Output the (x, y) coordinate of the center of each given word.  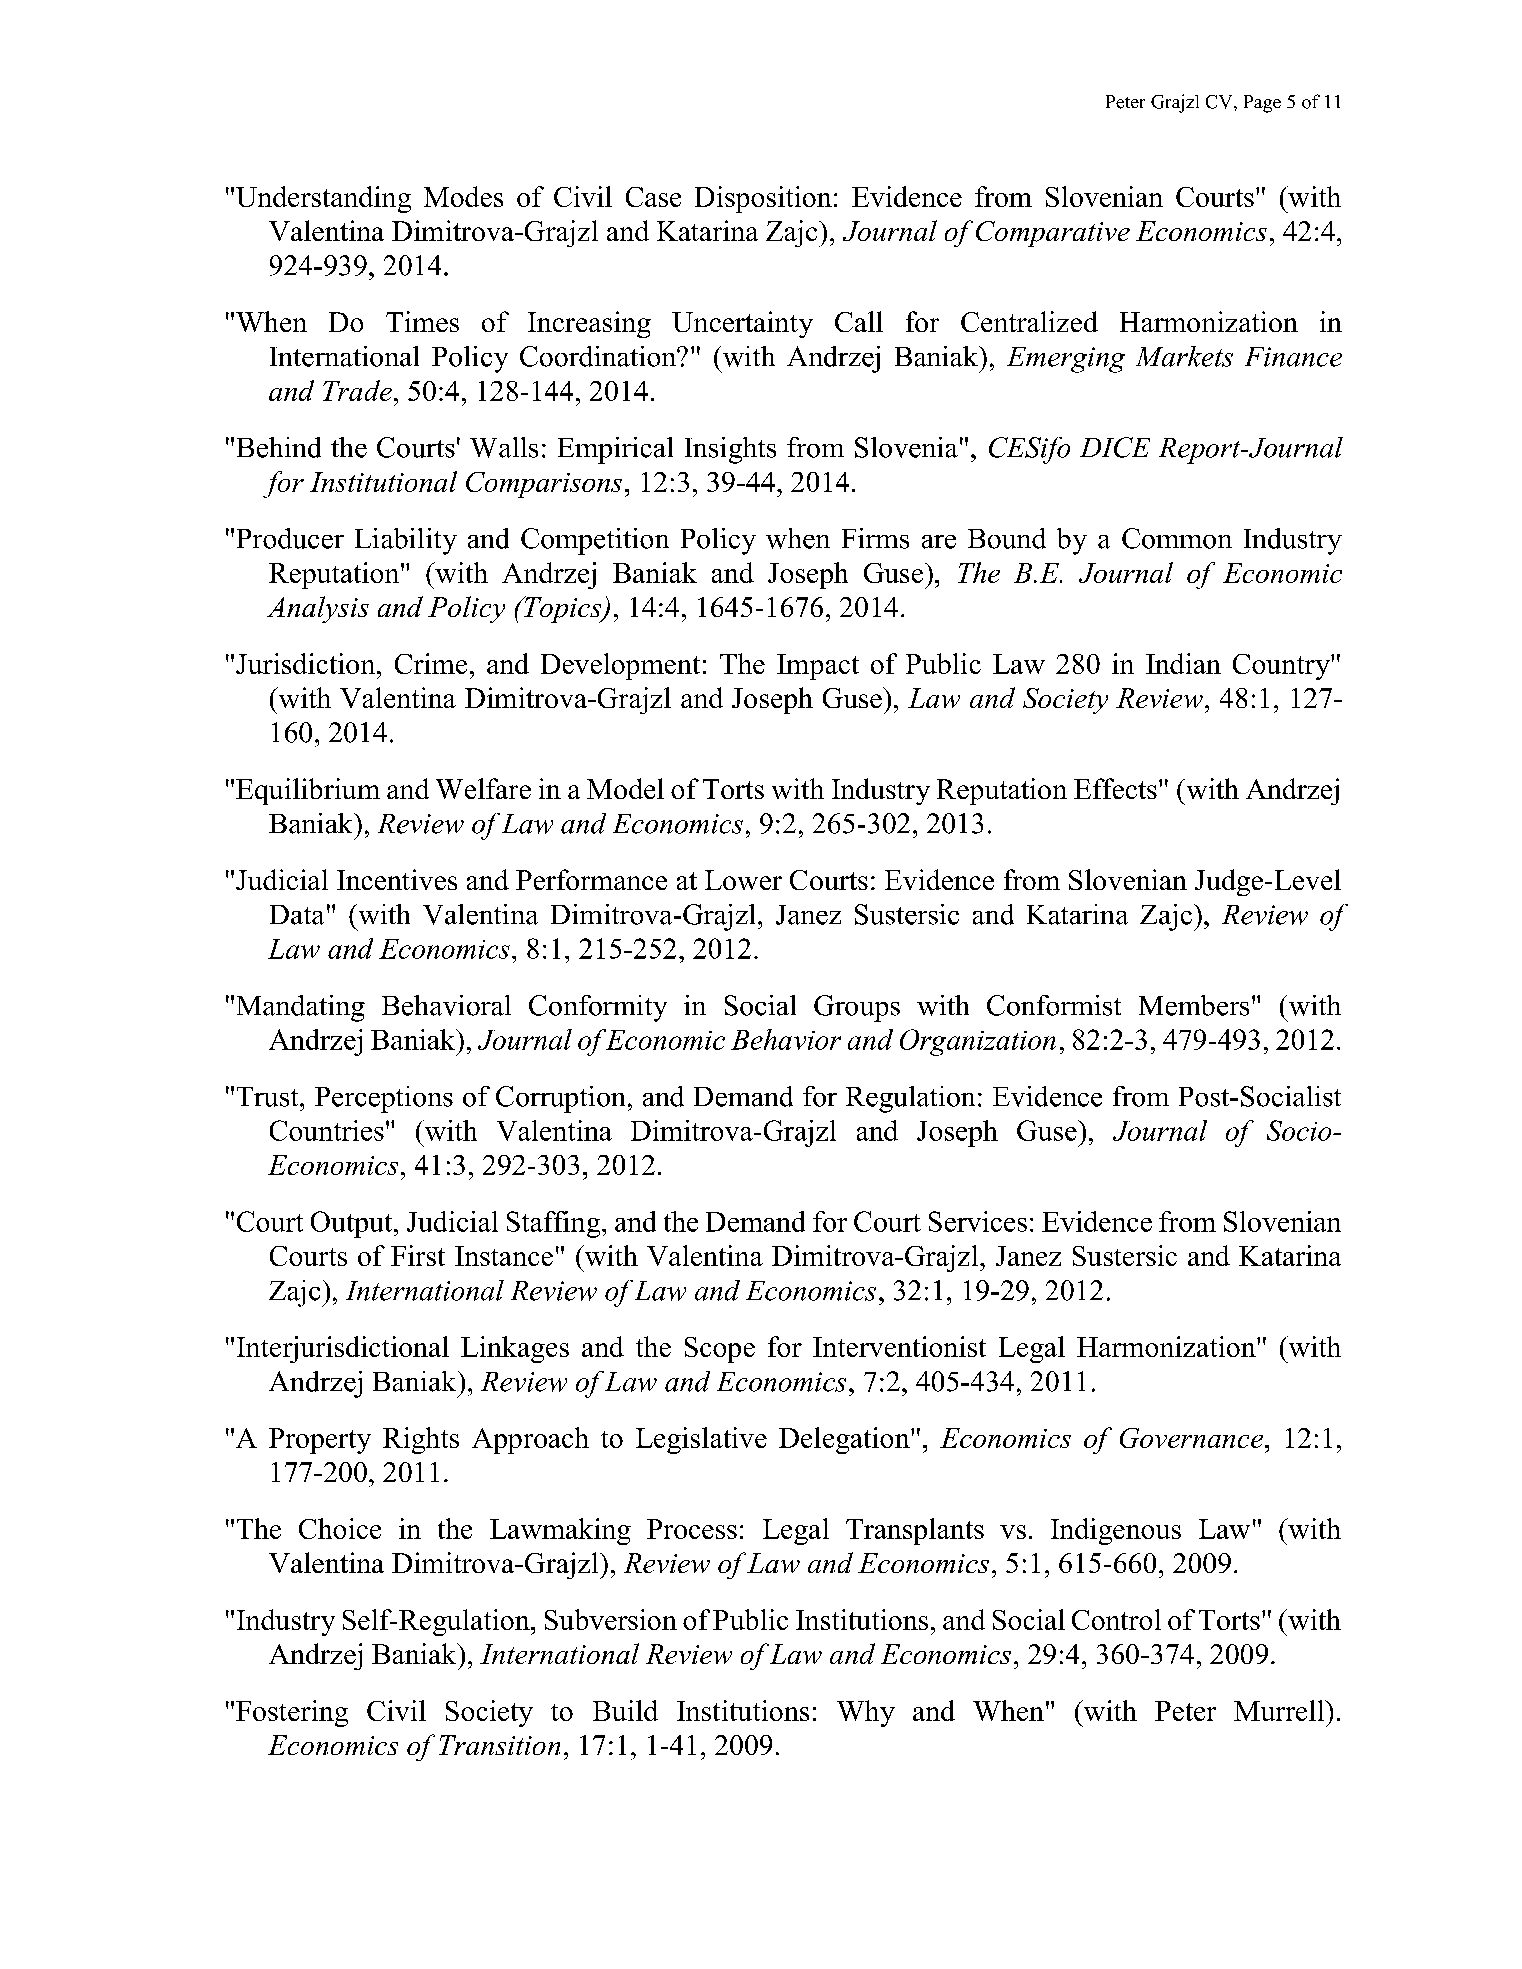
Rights (421, 1440)
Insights (730, 450)
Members (1194, 1005)
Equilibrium (308, 791)
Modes (463, 196)
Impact (818, 667)
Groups (857, 1008)
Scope (720, 1350)
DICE (1115, 447)
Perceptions (384, 1099)
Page (1262, 104)
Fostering (292, 1713)
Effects (1115, 788)
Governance (1191, 1438)
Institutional (383, 481)
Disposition (763, 199)
